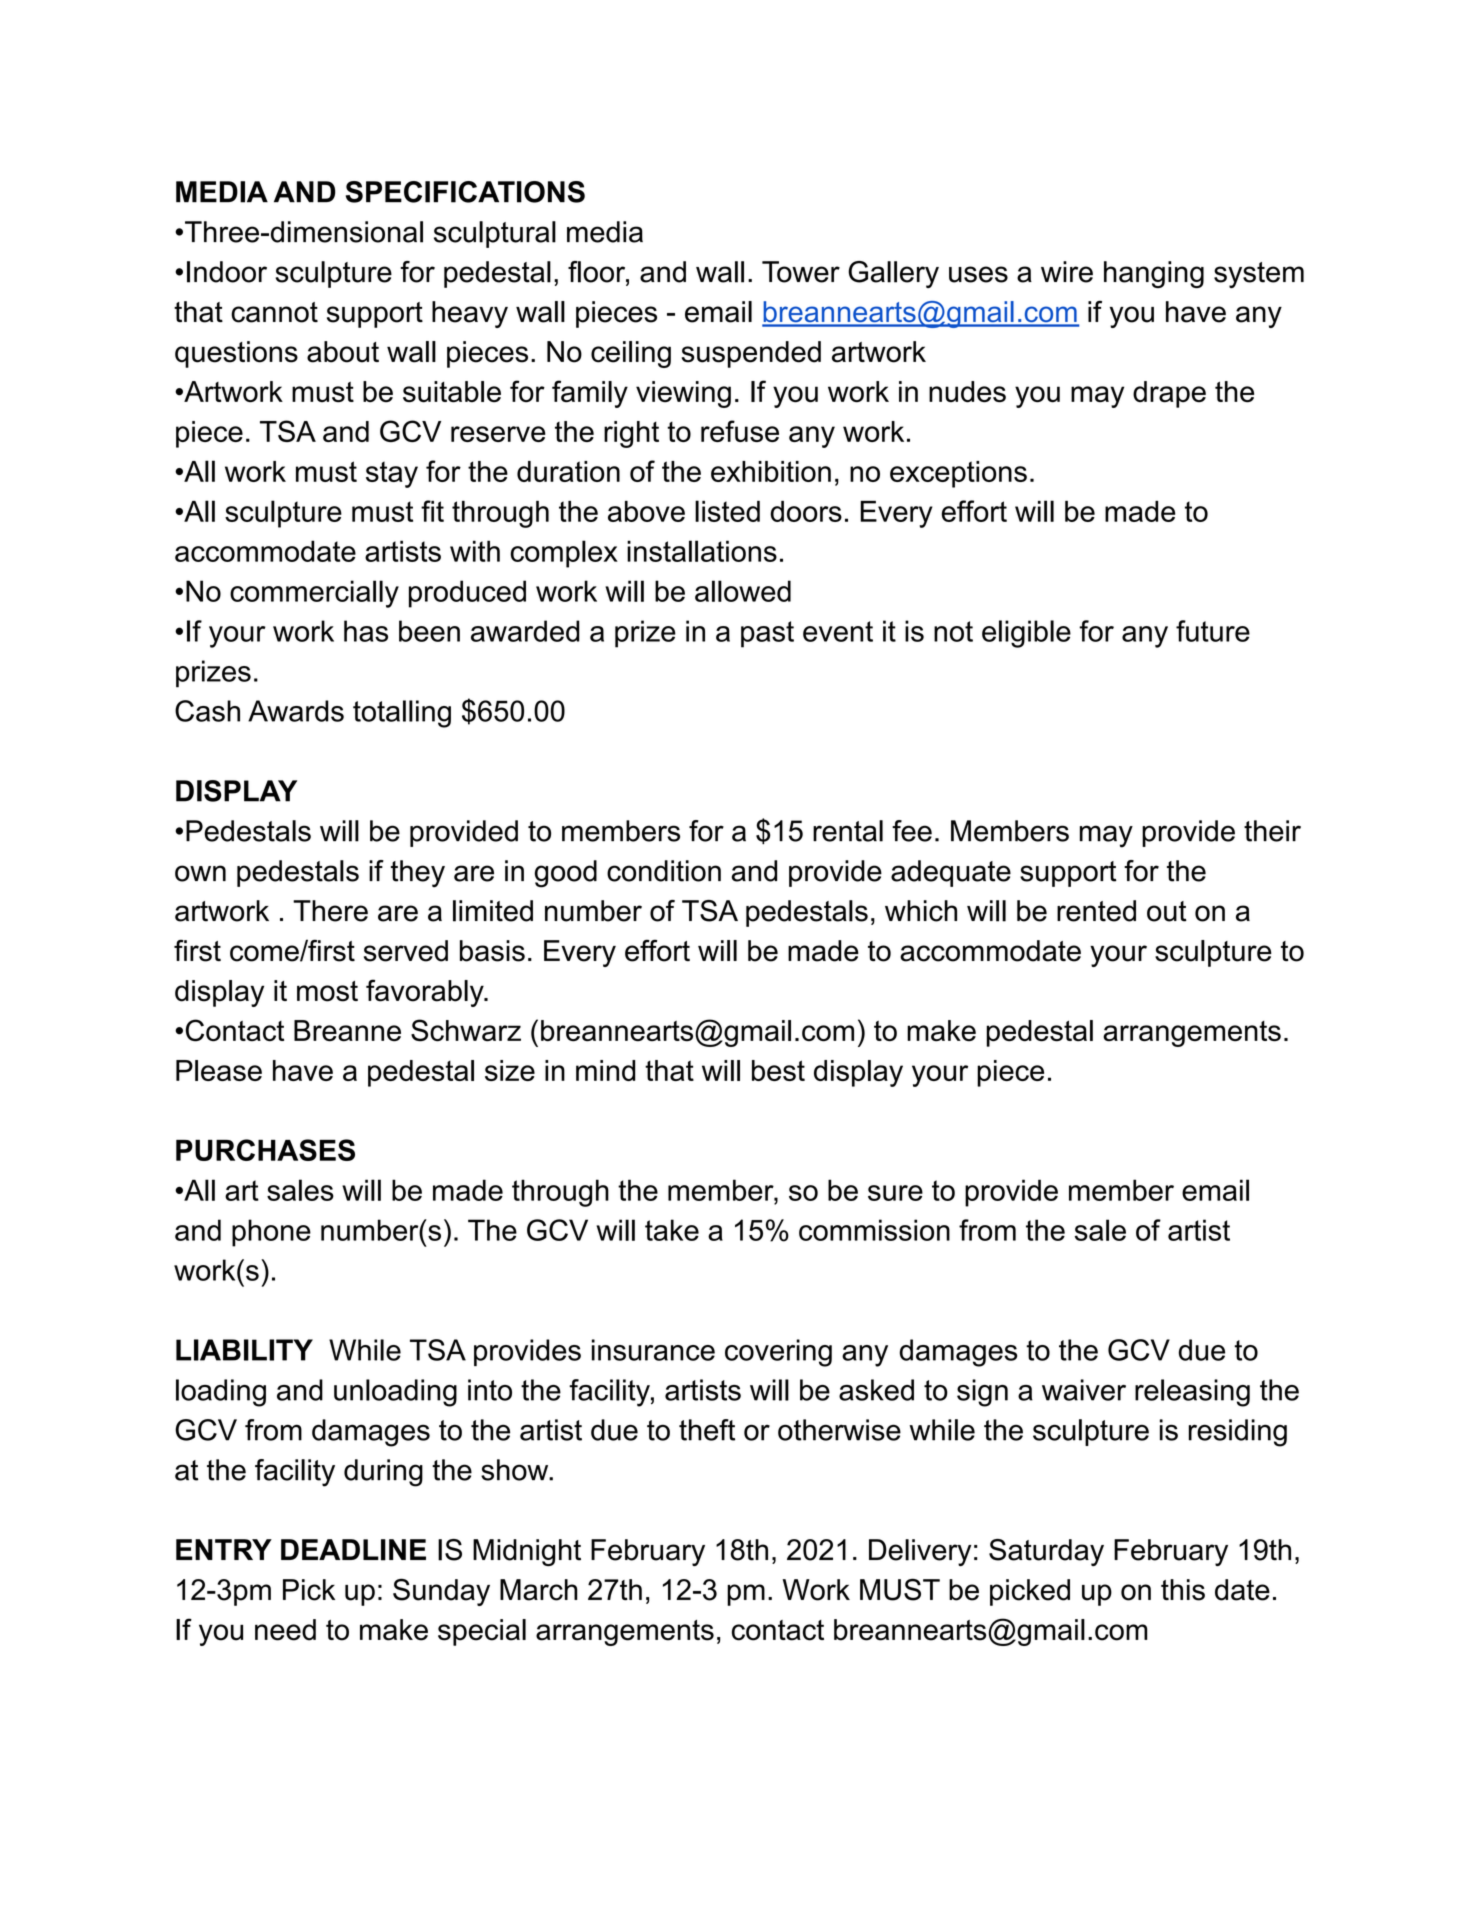 The image size is (1481, 1917). Describe the element at coordinates (1213, 631) in the image. I see `future` at that location.
